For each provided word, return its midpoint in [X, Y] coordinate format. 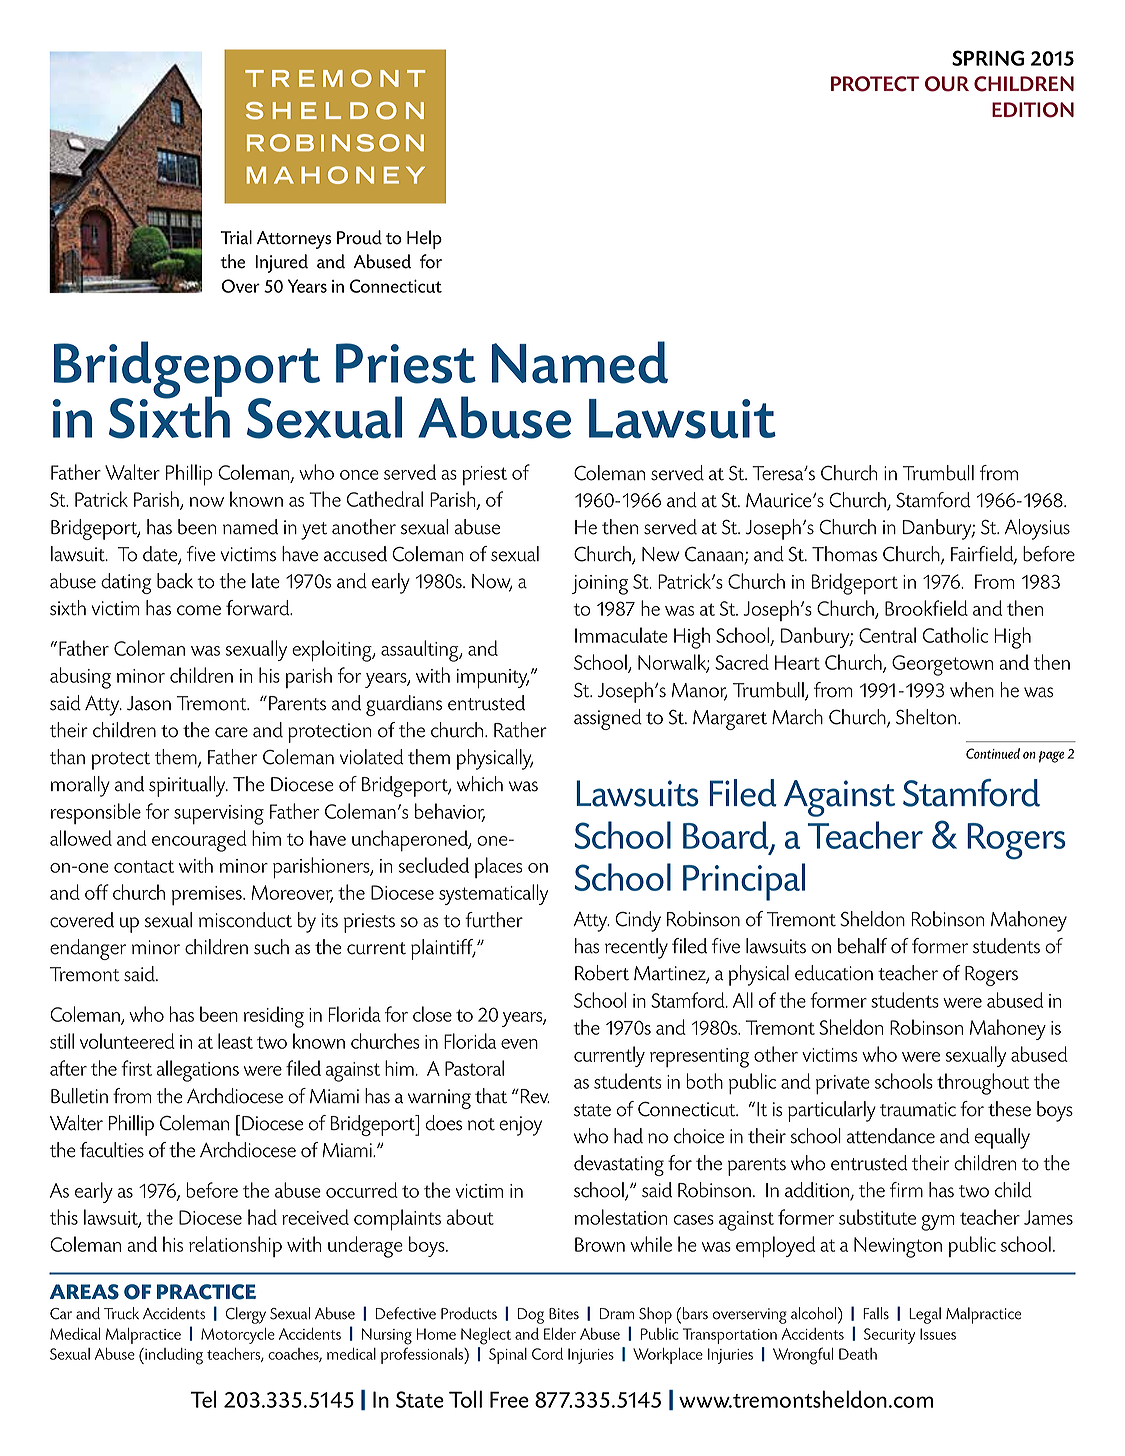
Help [424, 239]
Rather [520, 730]
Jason [149, 703]
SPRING [988, 58]
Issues [938, 1334]
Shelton [927, 717]
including [173, 1356]
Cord [547, 1354]
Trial [236, 237]
